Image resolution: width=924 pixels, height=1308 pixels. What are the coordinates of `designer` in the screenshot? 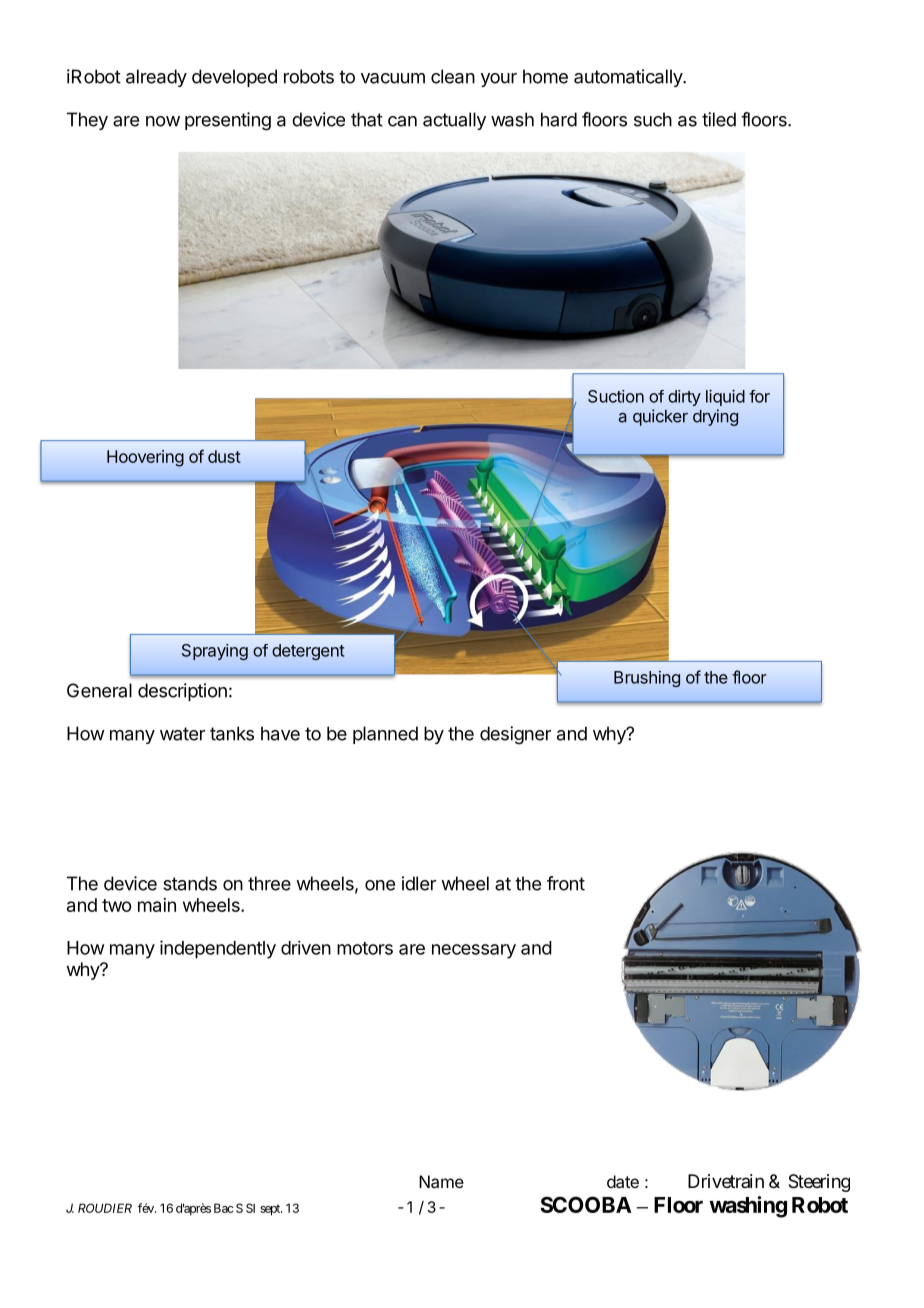 It's located at (515, 735).
